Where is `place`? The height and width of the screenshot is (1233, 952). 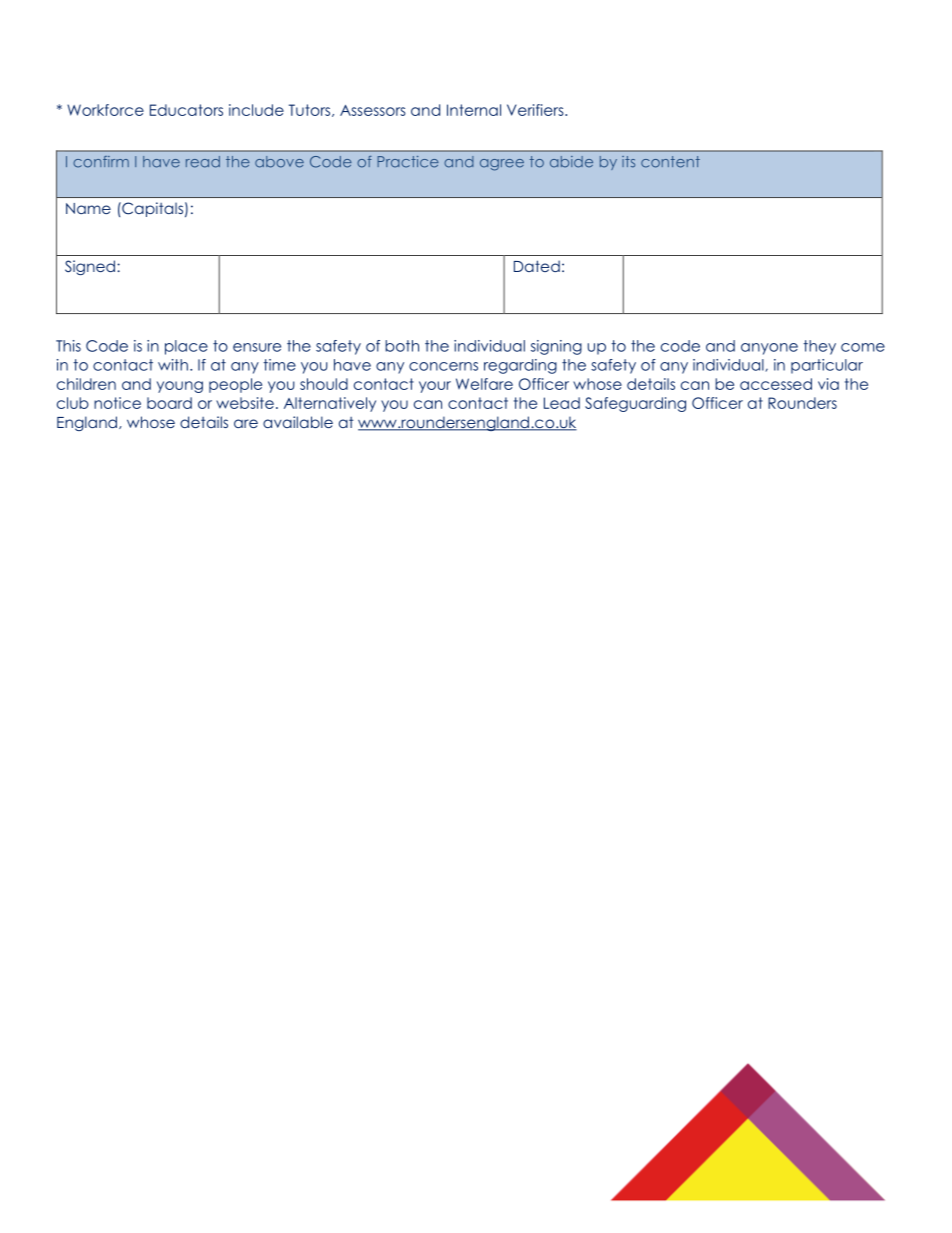 place is located at coordinates (186, 347).
